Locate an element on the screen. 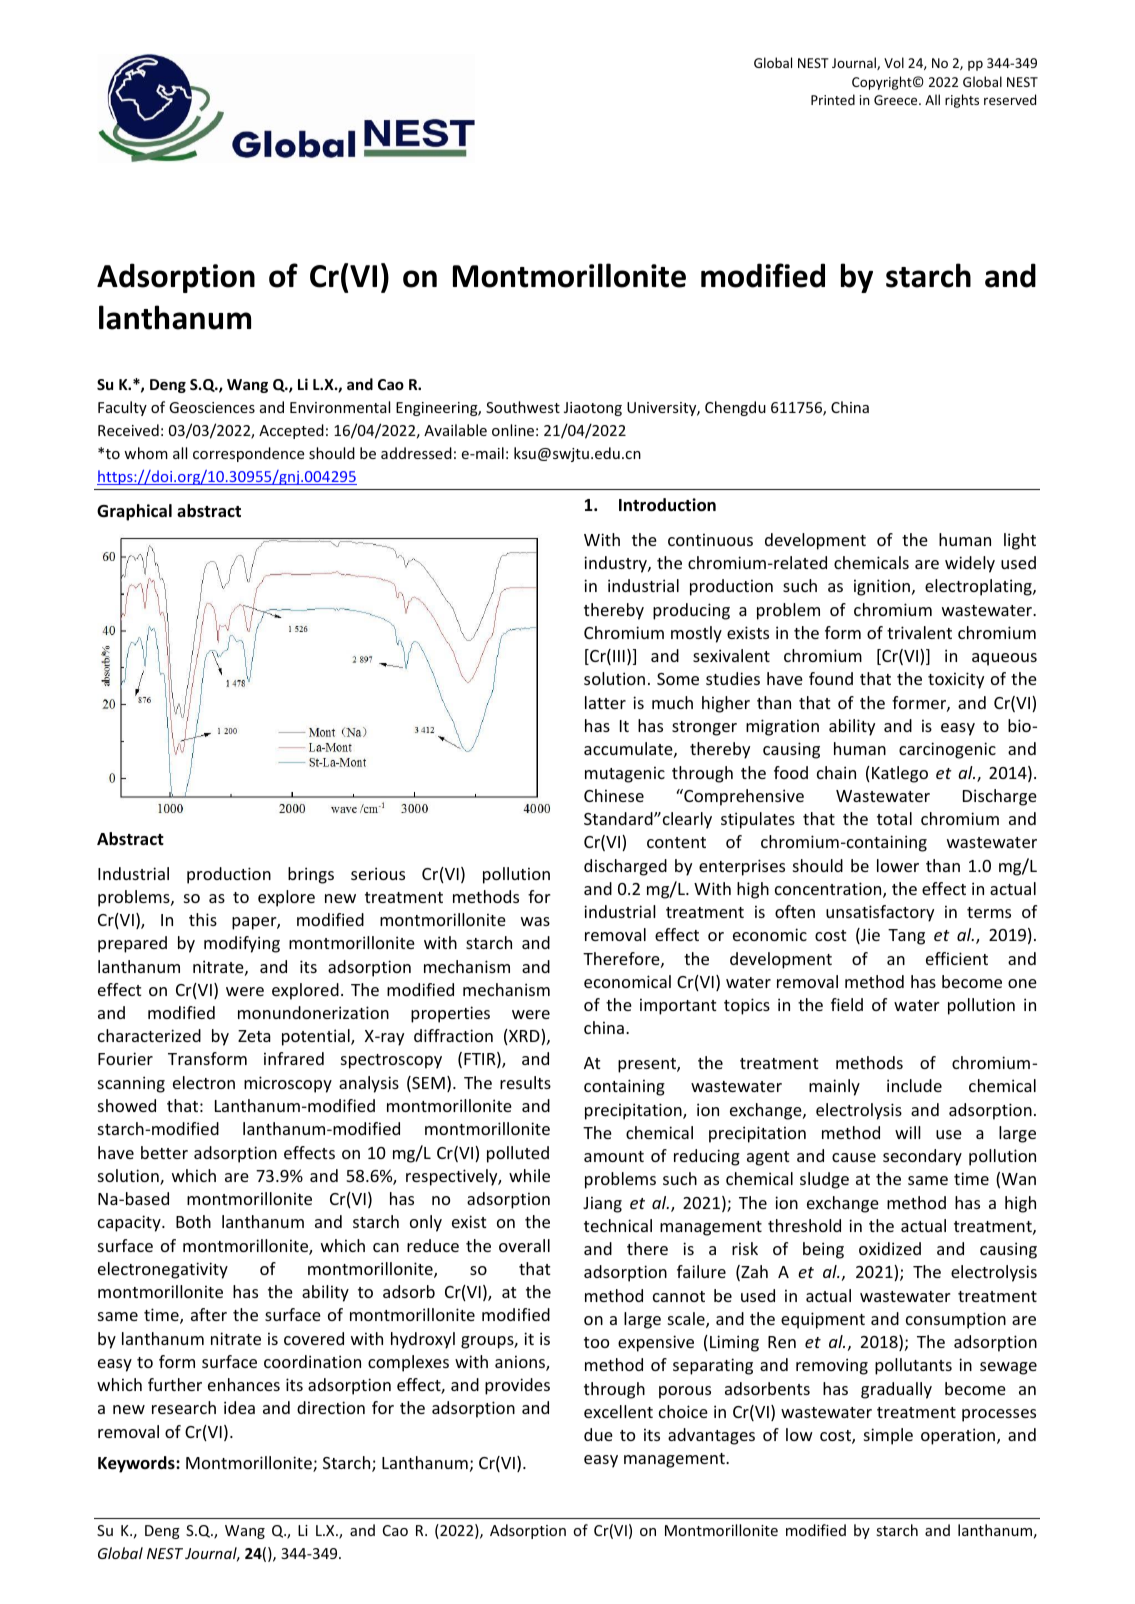 Image resolution: width=1135 pixels, height=1604 pixels. Printed is located at coordinates (833, 99).
